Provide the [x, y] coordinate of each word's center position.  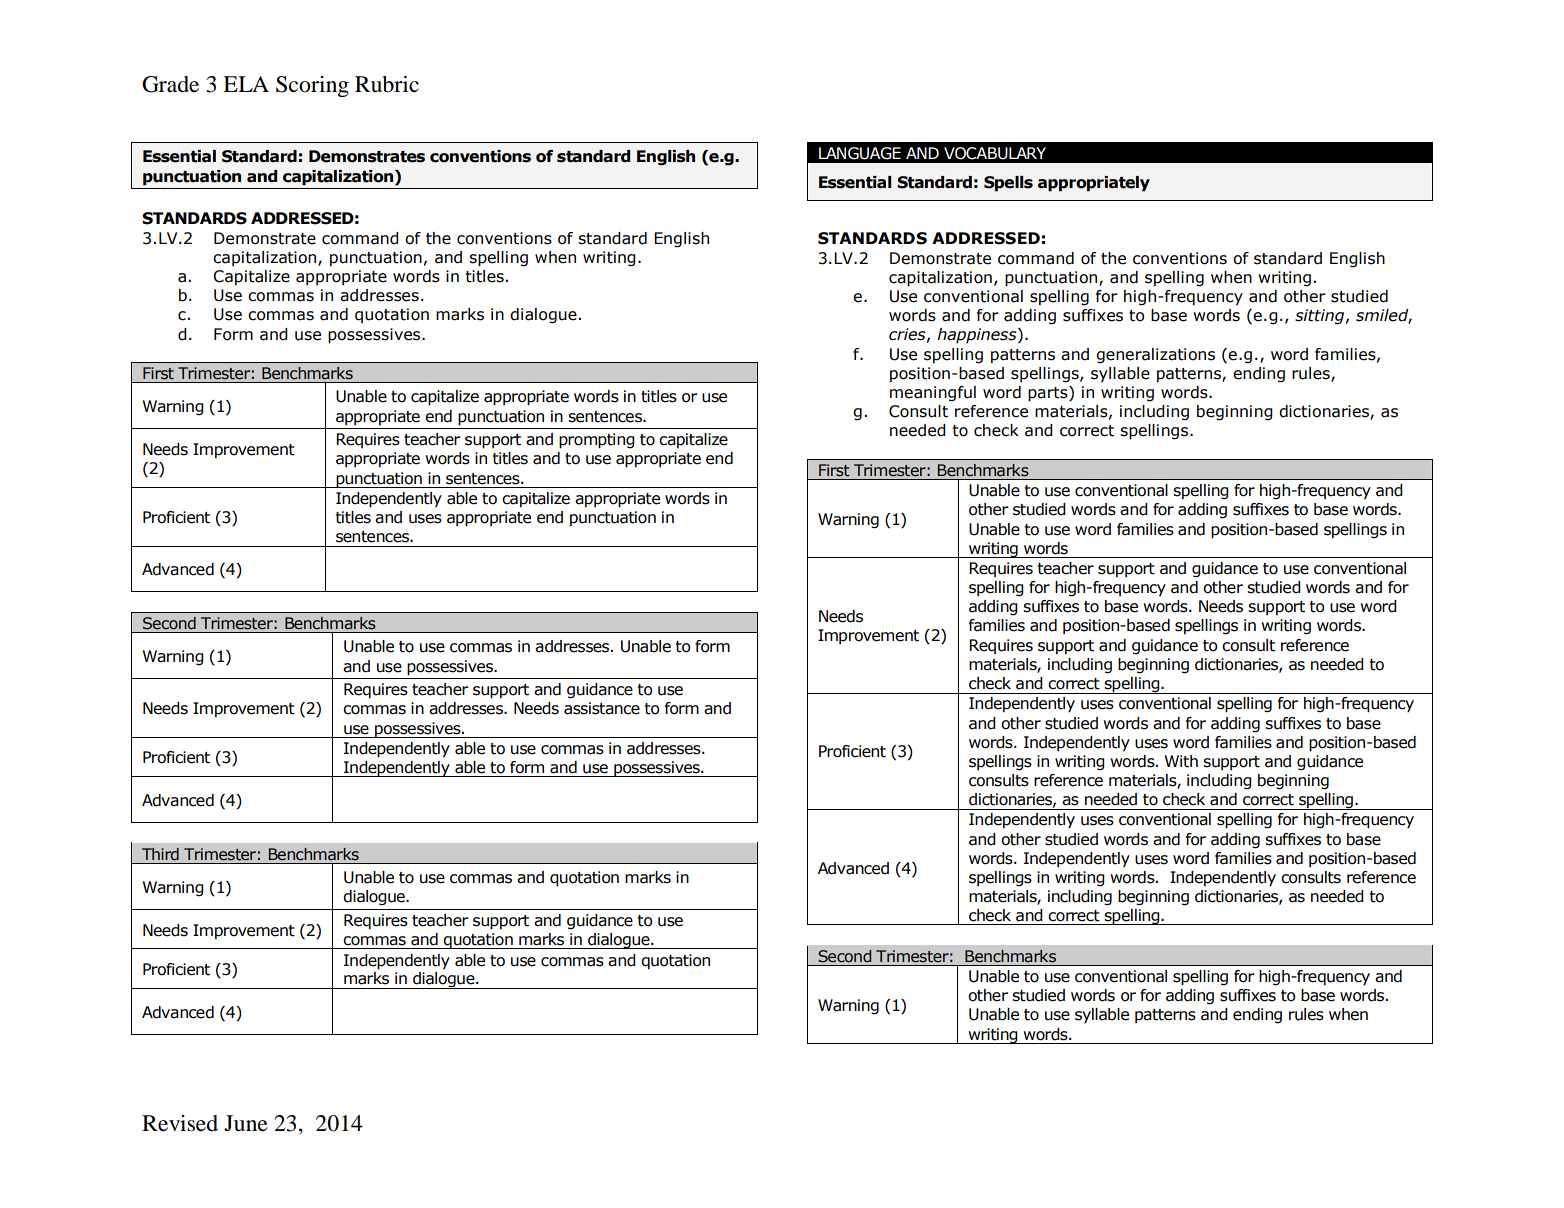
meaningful [933, 394]
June [246, 1123]
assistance [602, 708]
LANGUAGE [860, 153]
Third [160, 854]
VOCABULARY [995, 153]
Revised [180, 1123]
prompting [597, 441]
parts [1049, 394]
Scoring [312, 86]
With [1181, 761]
